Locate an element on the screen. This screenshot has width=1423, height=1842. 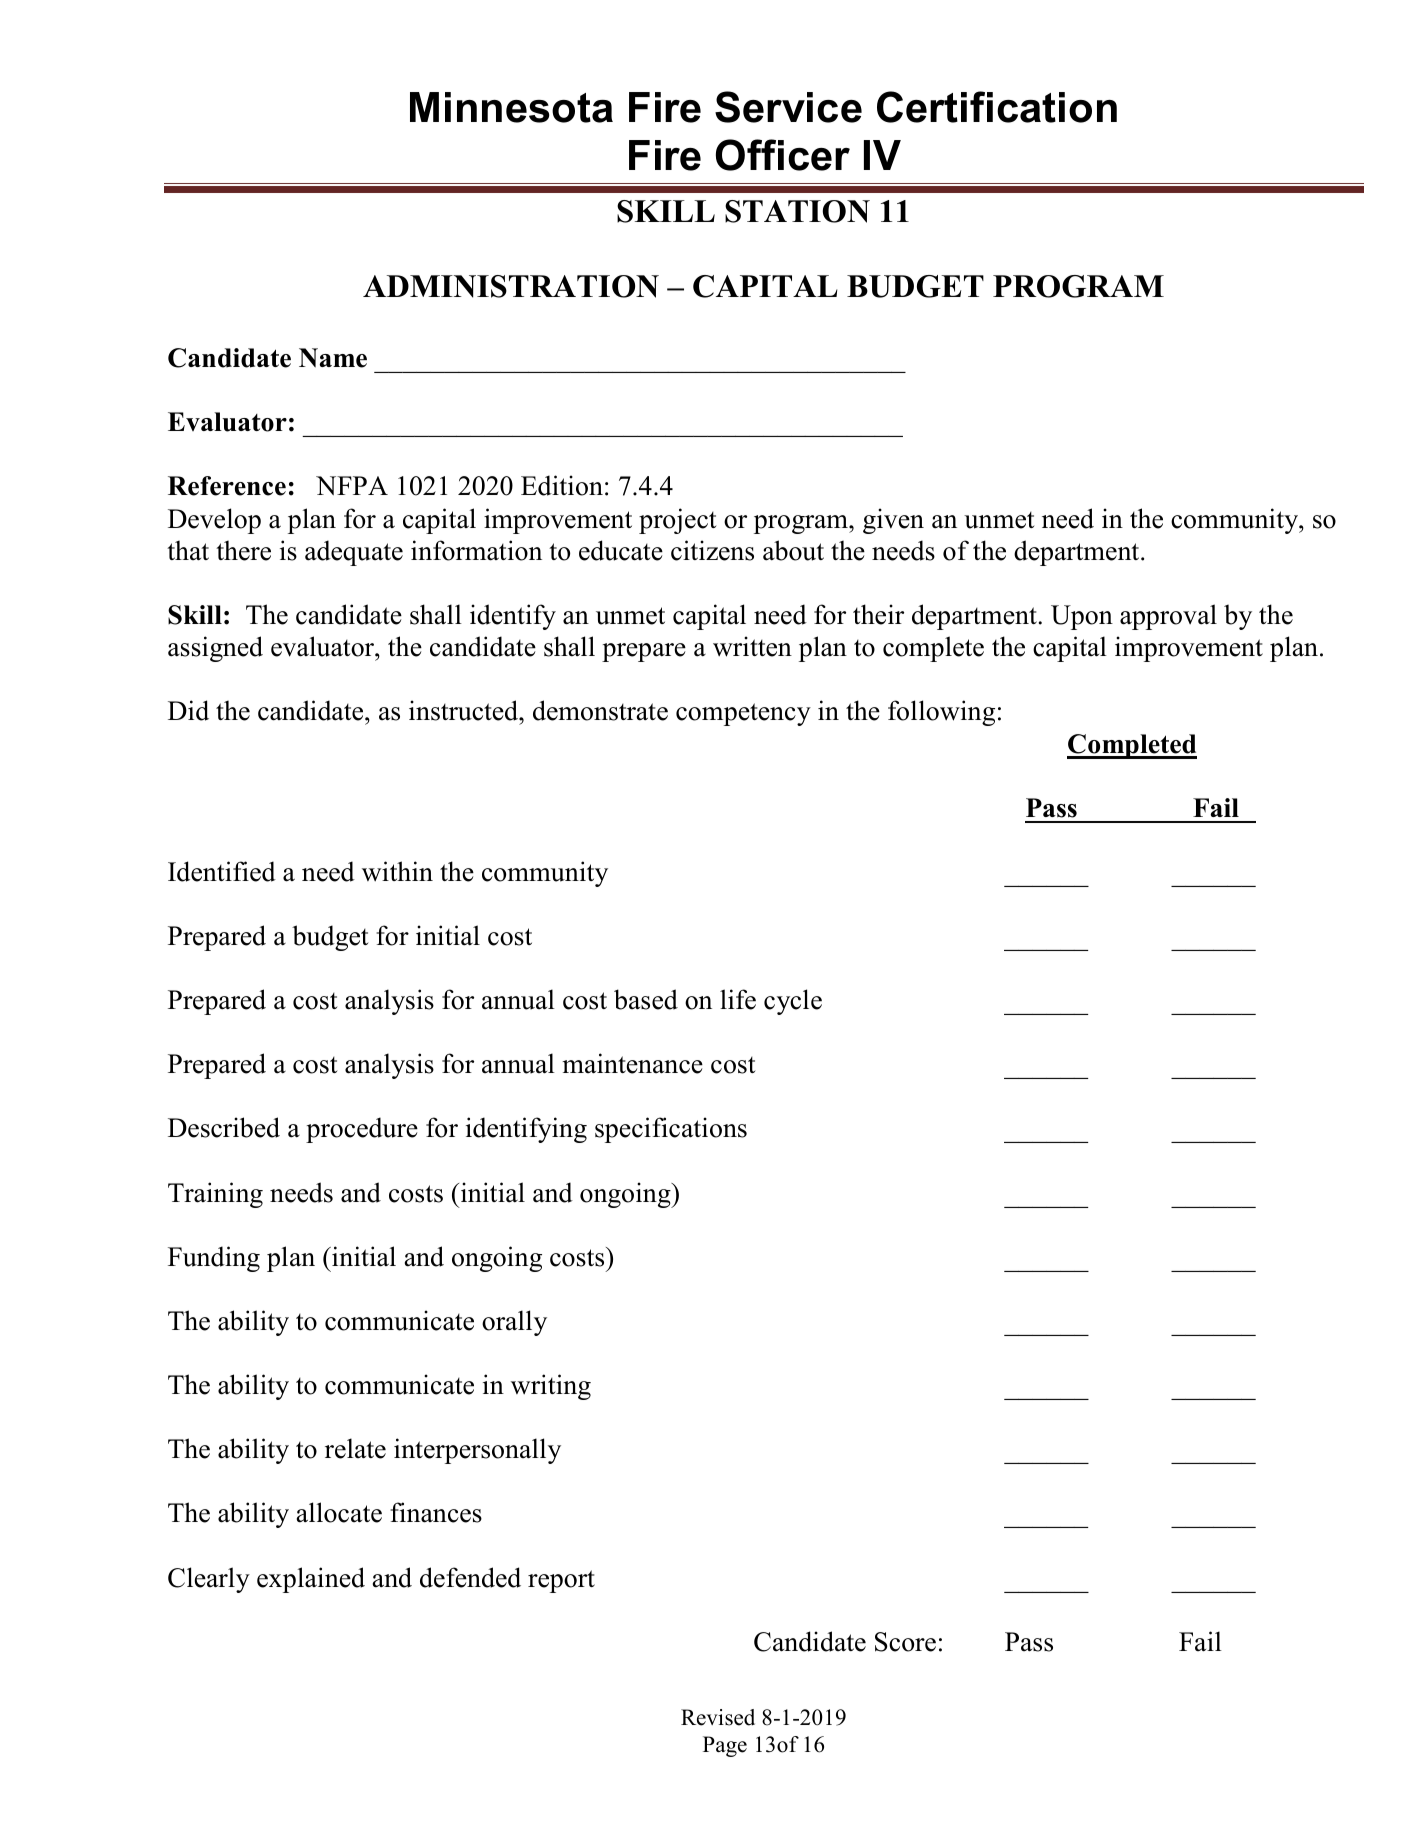
Officer is located at coordinates (783, 155).
